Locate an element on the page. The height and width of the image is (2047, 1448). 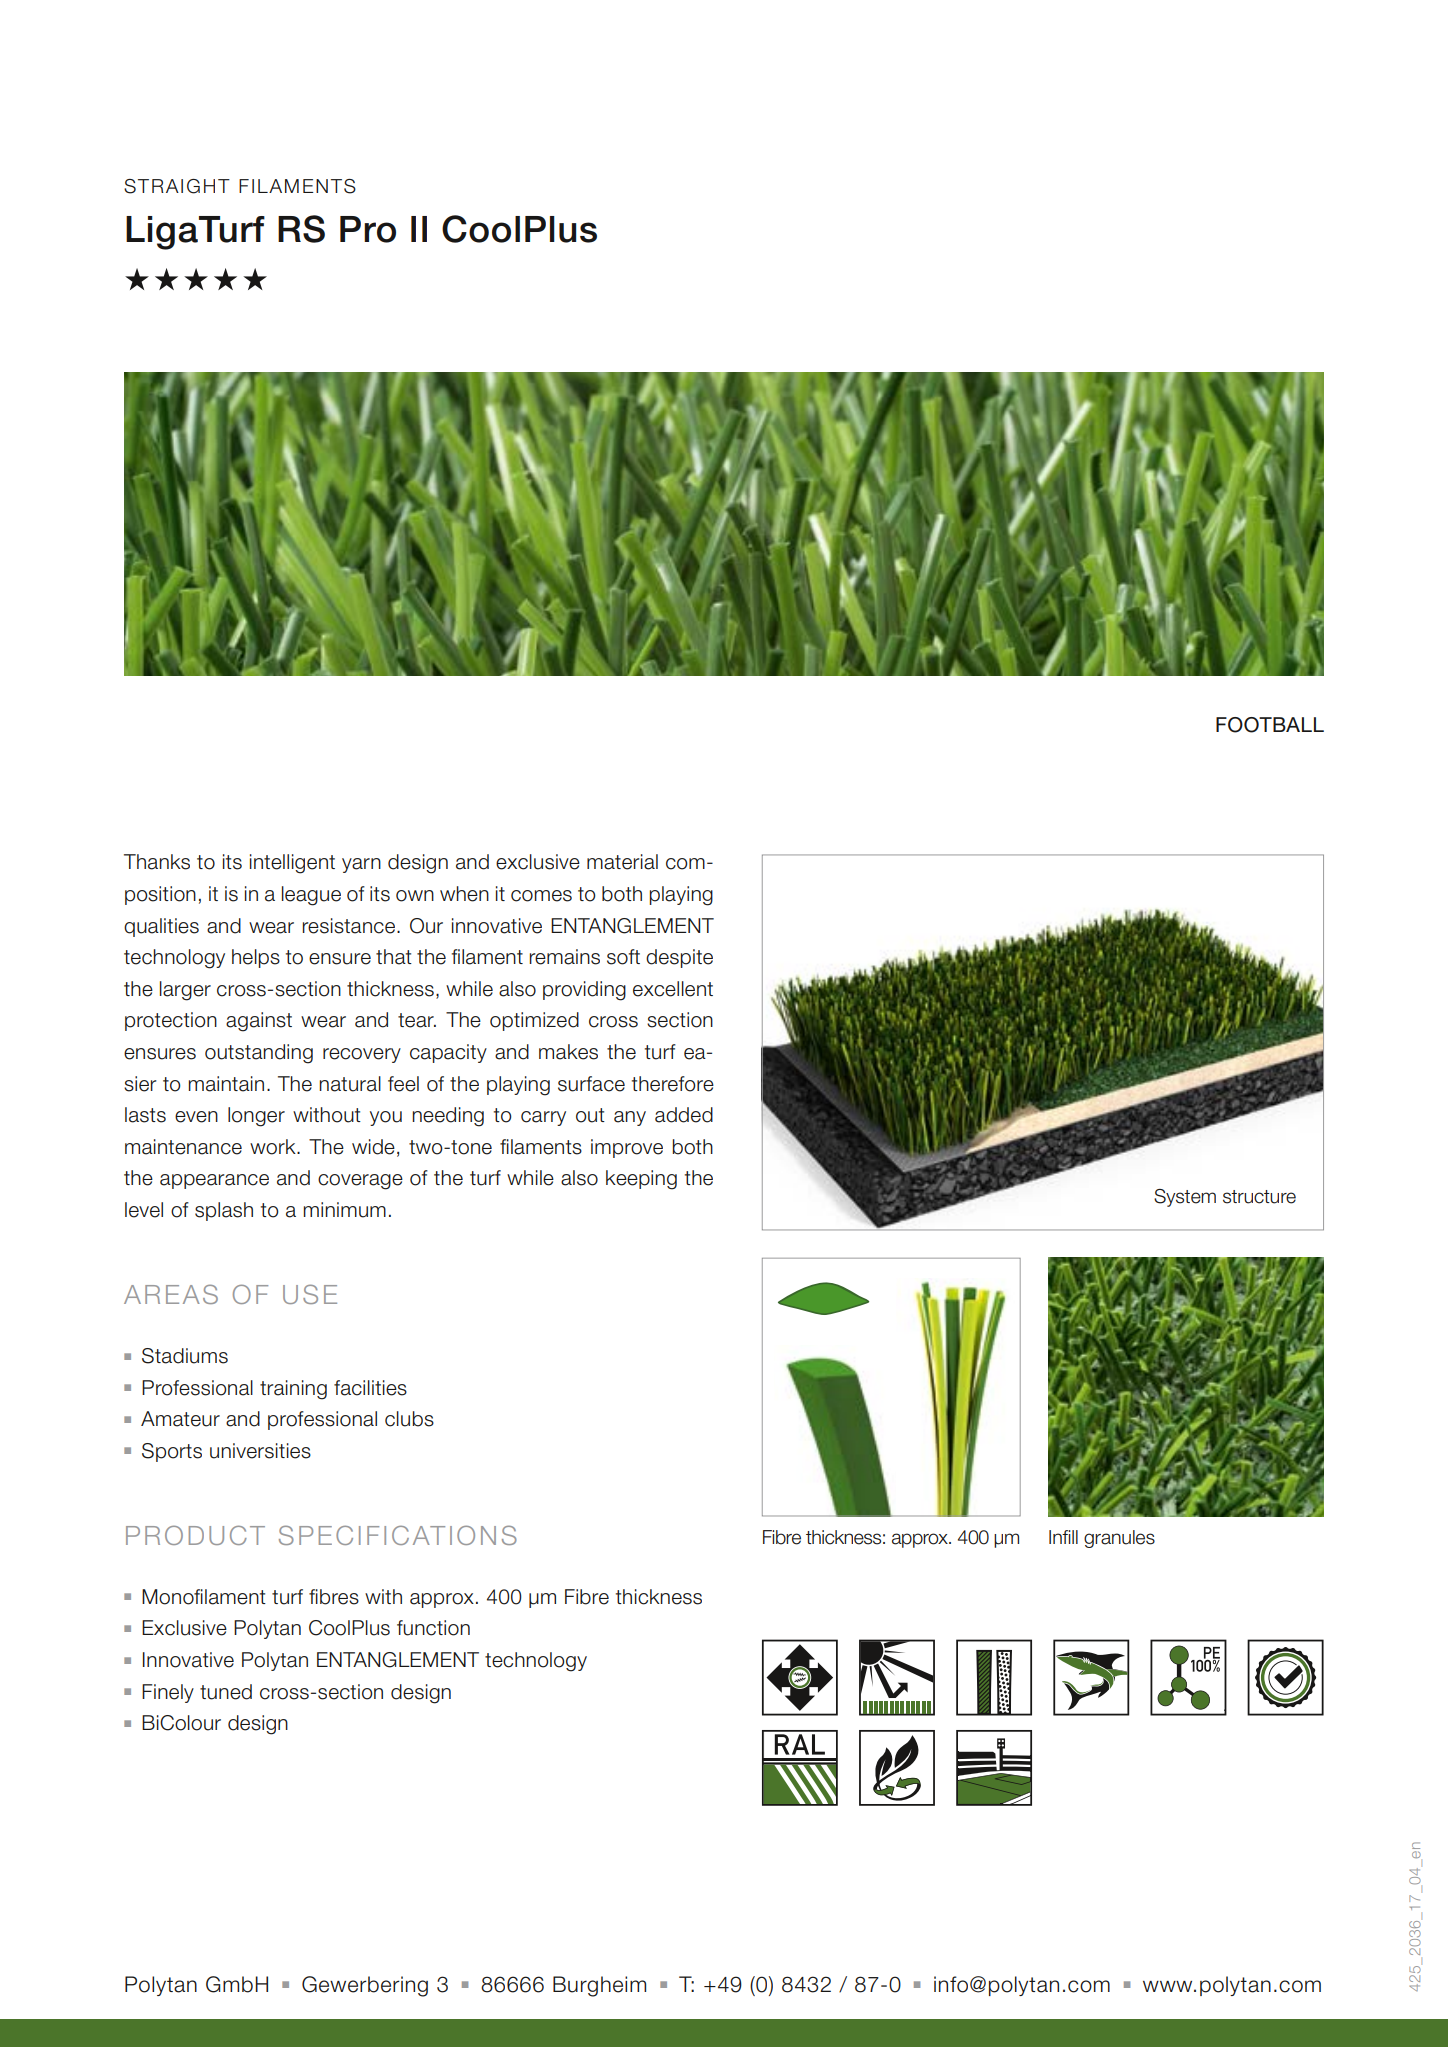
material is located at coordinates (622, 862).
